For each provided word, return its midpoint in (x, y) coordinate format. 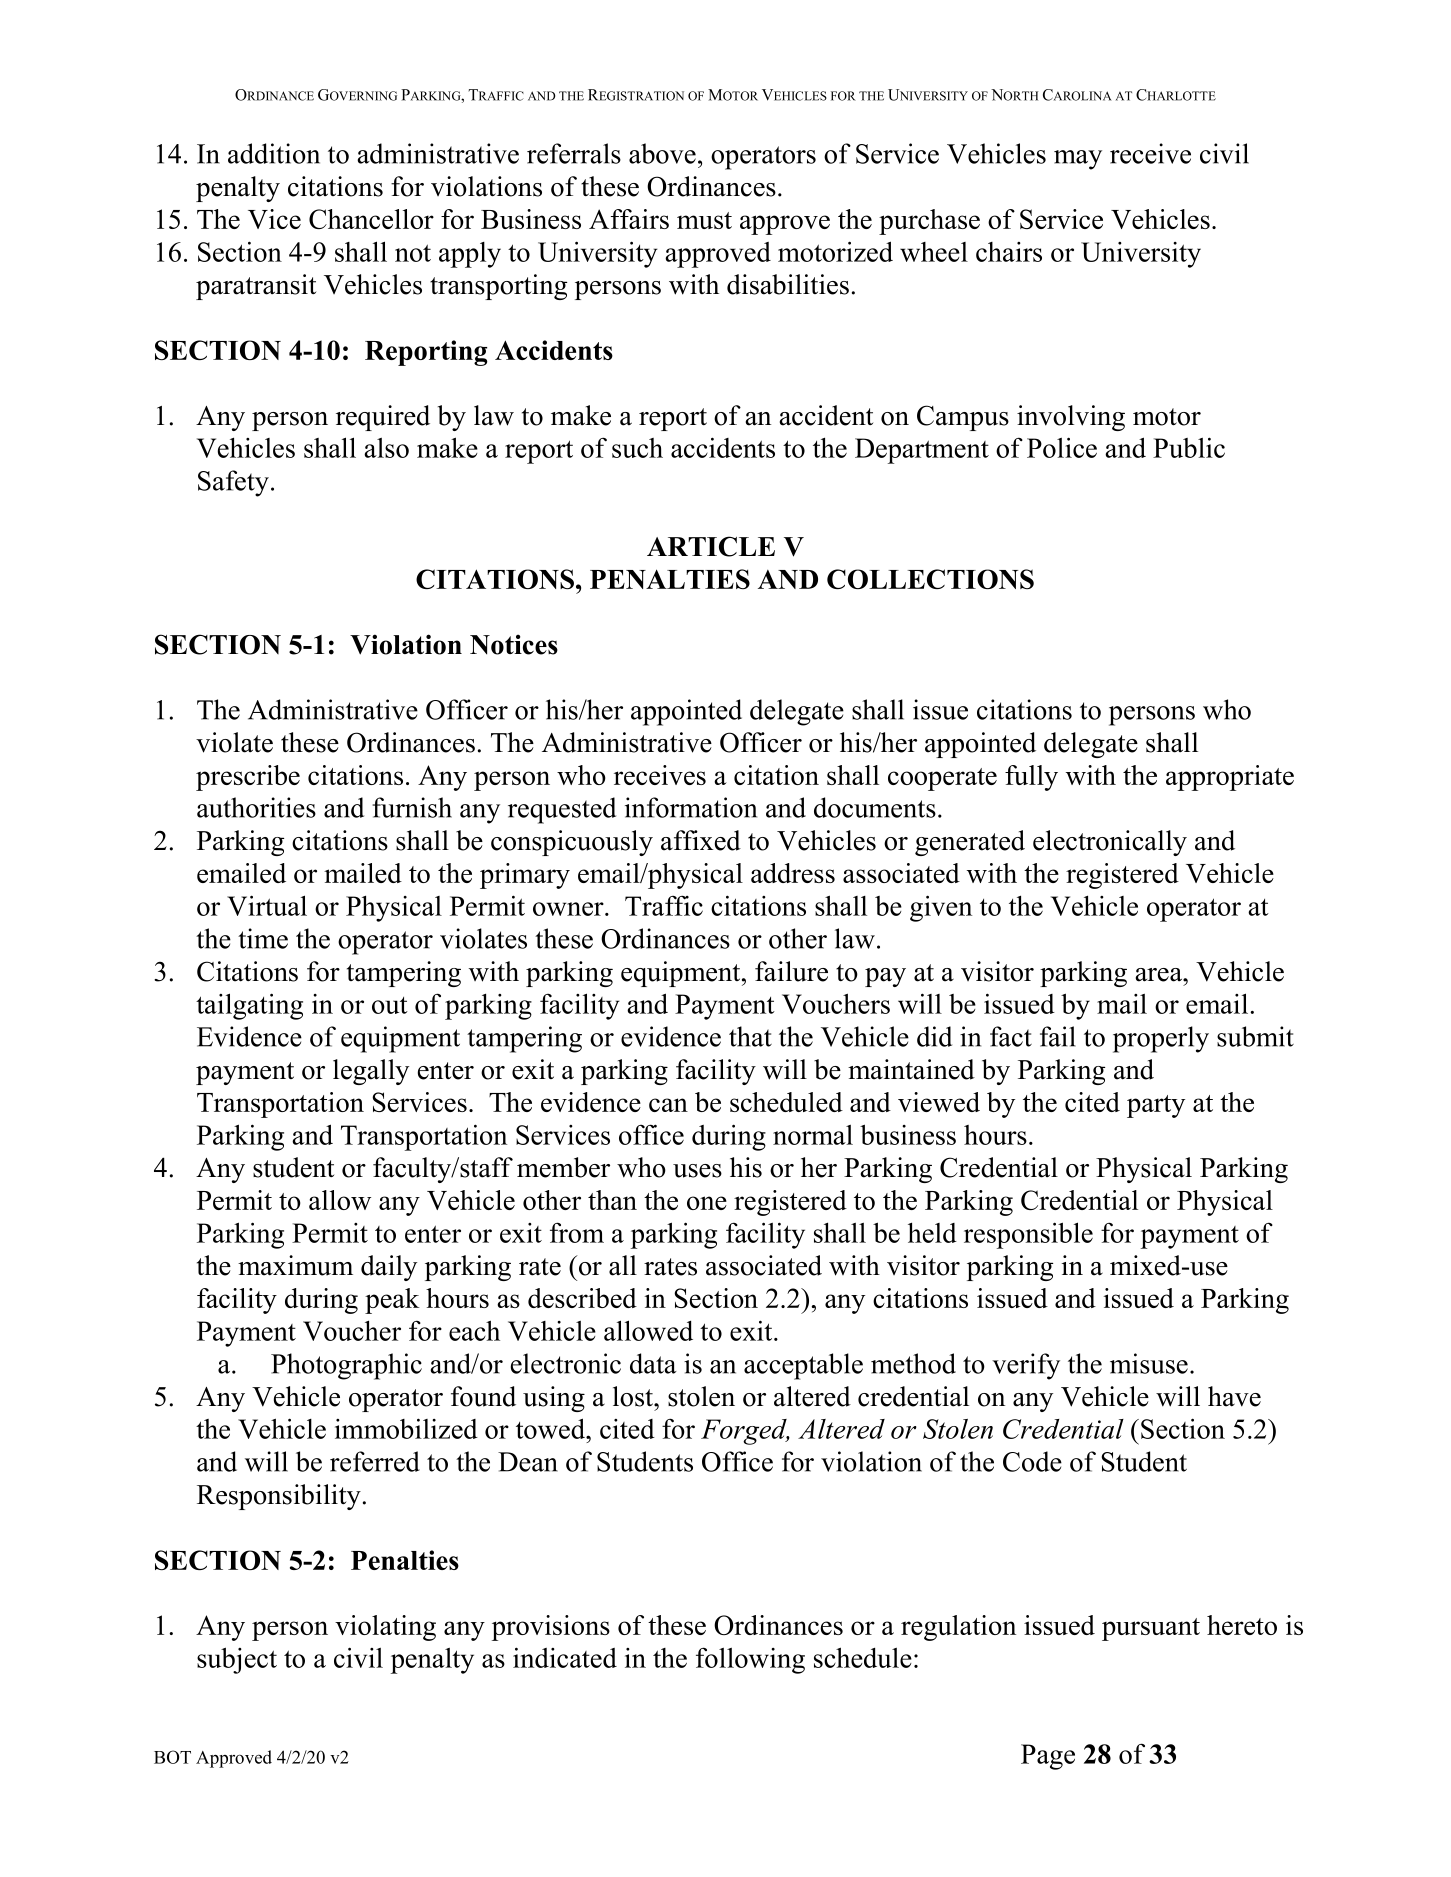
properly (1161, 1039)
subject (237, 1660)
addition (274, 153)
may (1078, 160)
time (263, 938)
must (704, 220)
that (750, 1036)
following (750, 1660)
